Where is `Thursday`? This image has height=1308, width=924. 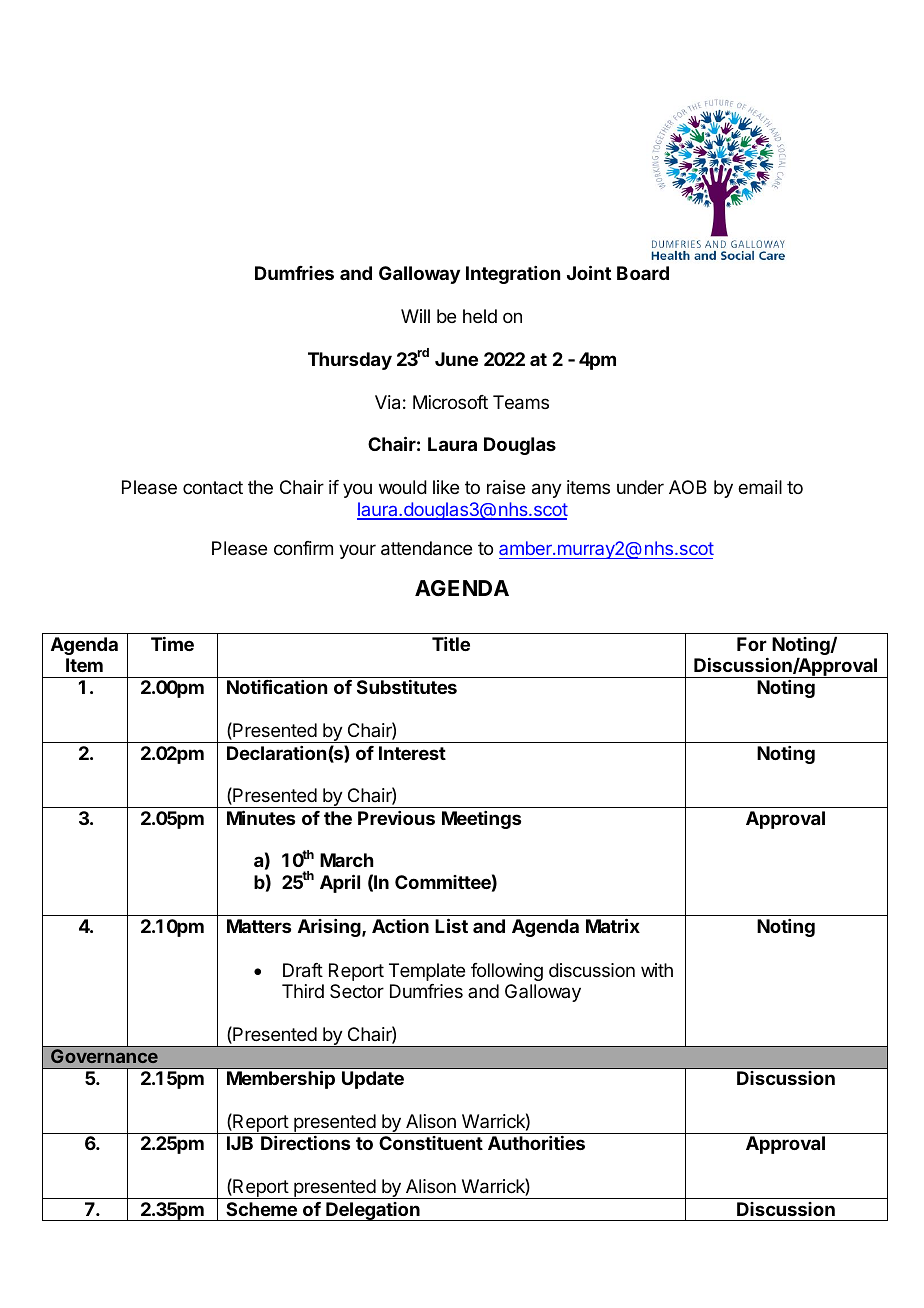
Thursday is located at coordinates (350, 361).
